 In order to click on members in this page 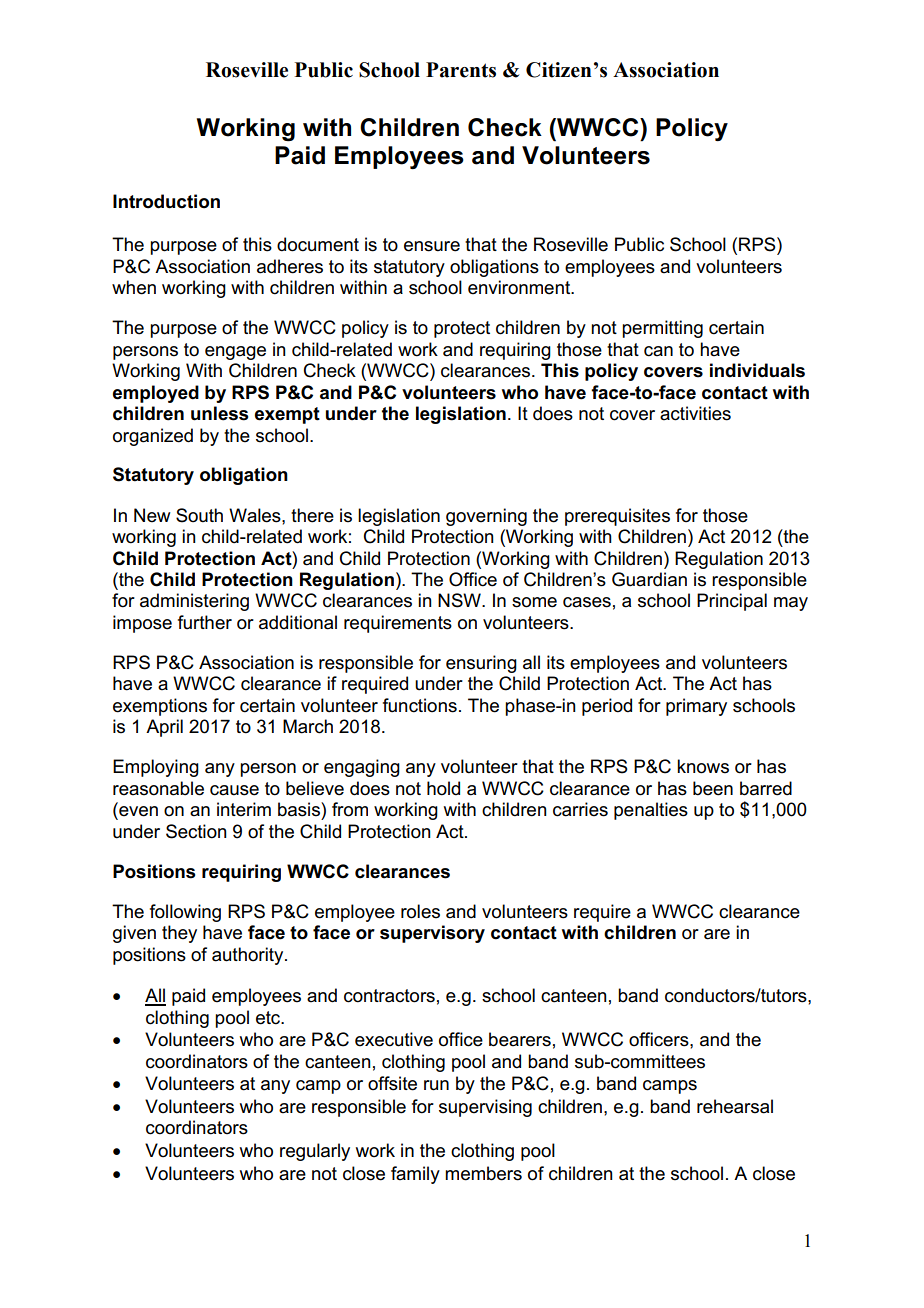, I will do `click(483, 1173)`.
